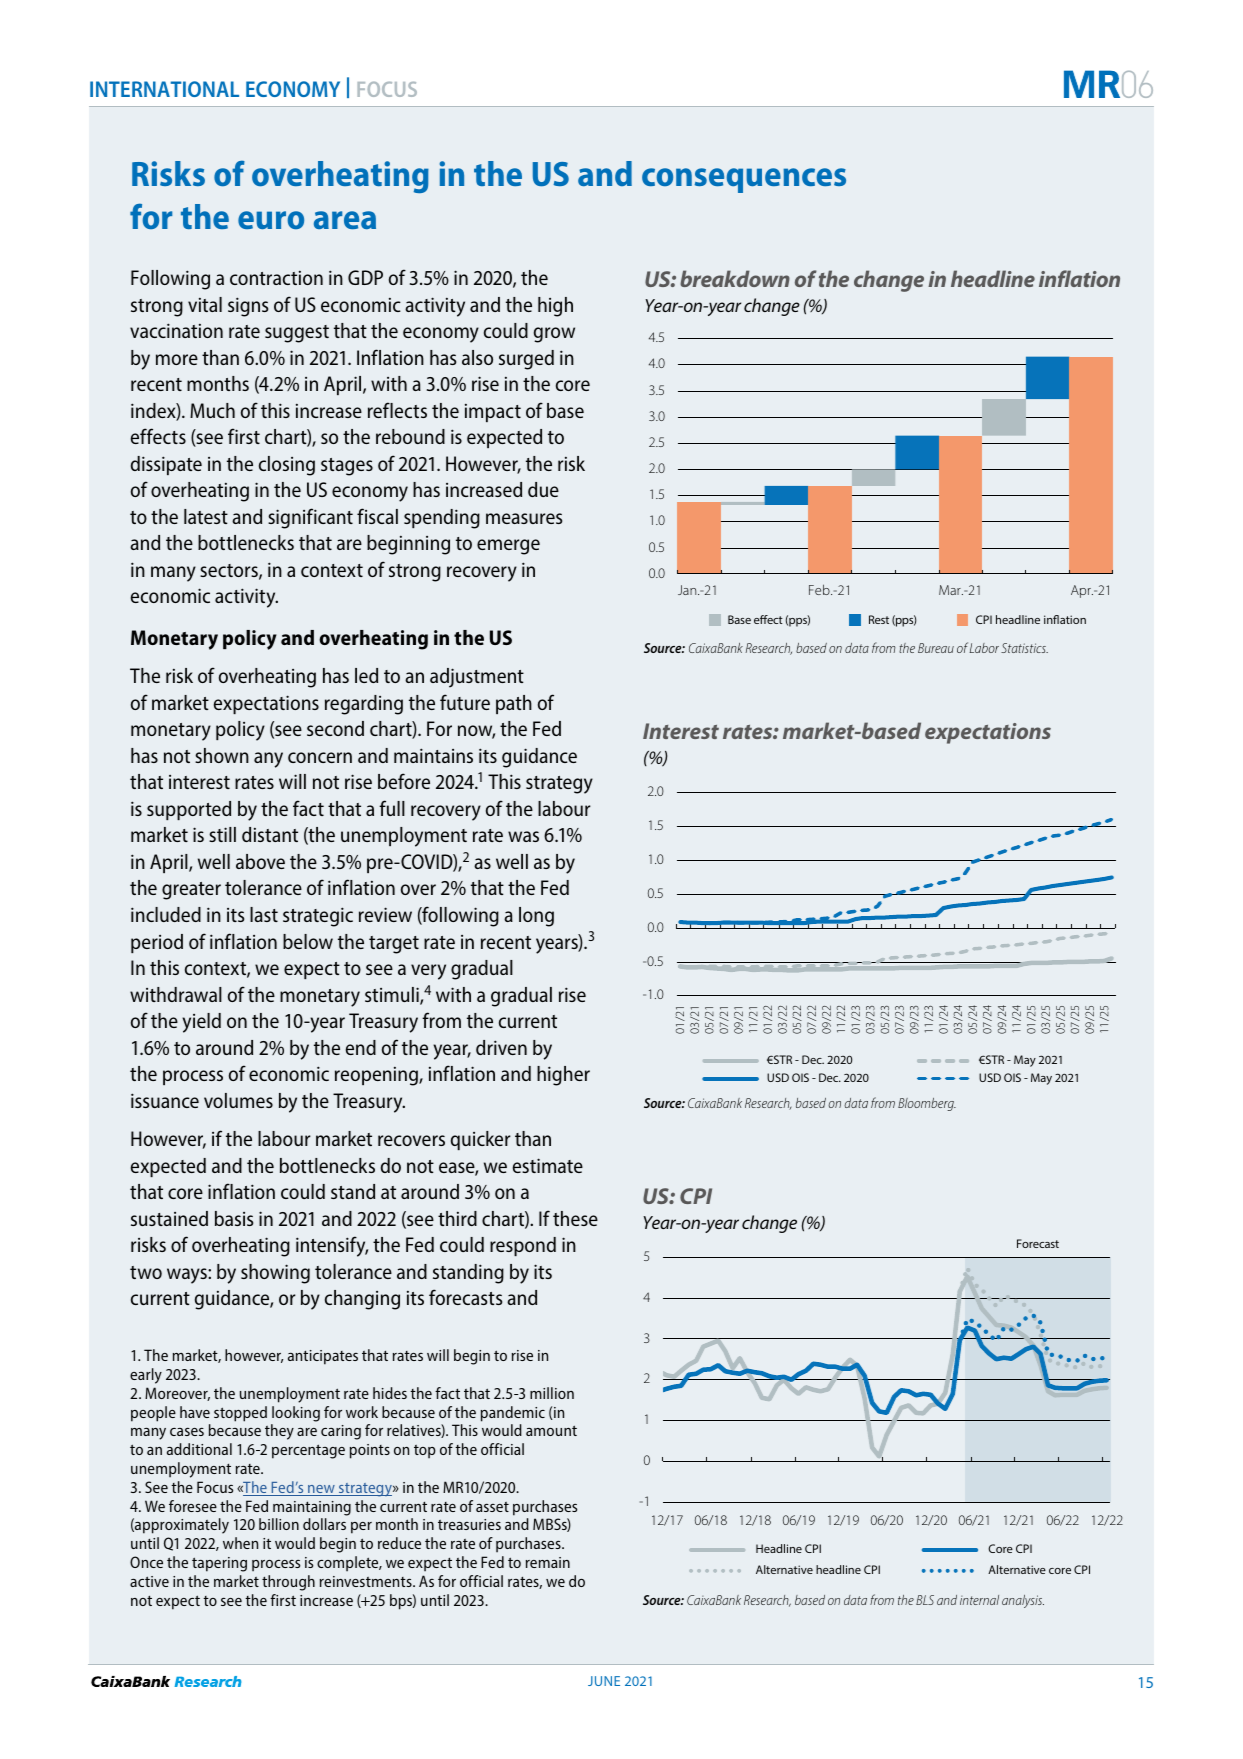  Describe the element at coordinates (936, 648) in the page. I see `Bureau` at that location.
